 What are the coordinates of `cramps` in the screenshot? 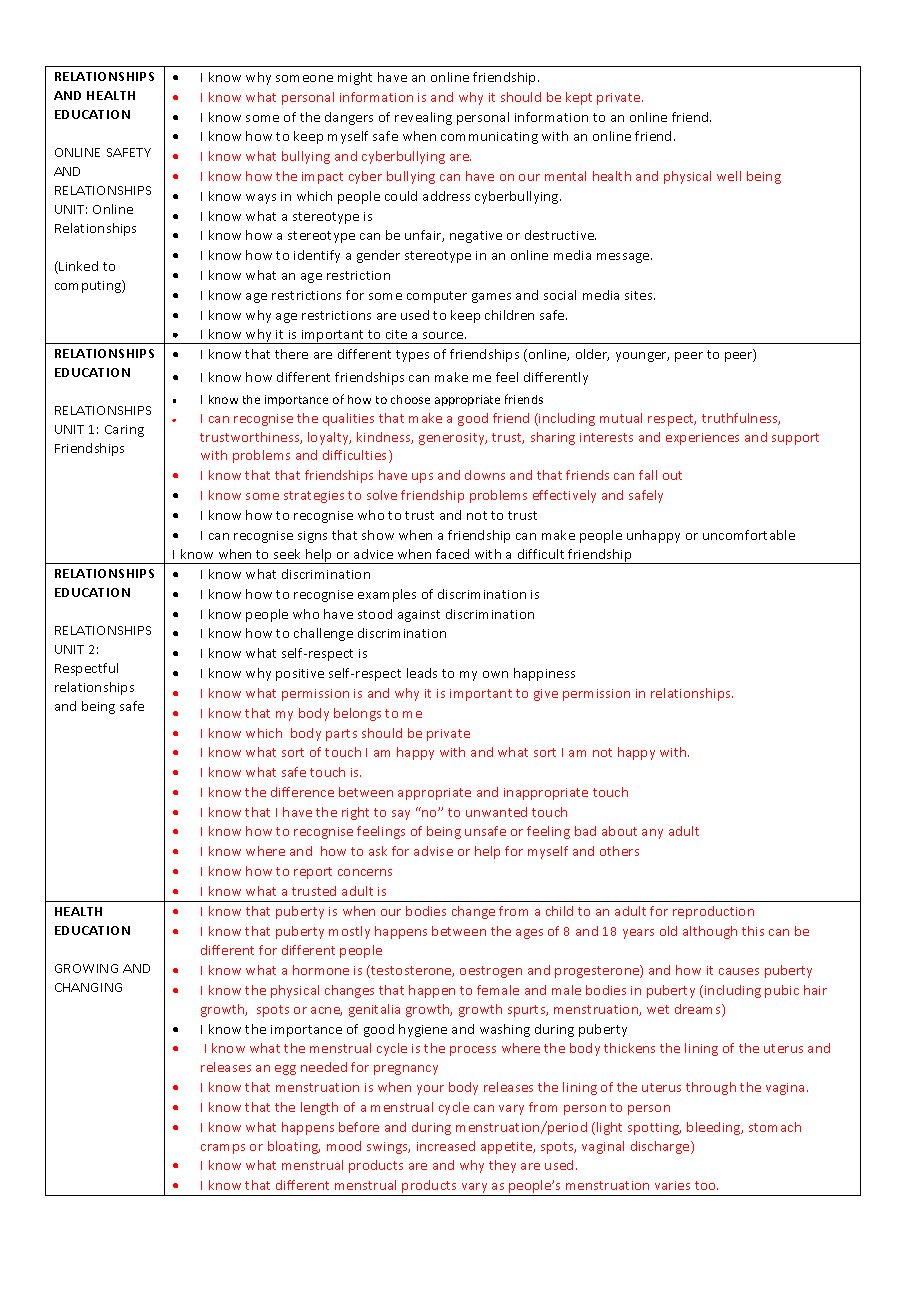 It's located at (223, 1149).
